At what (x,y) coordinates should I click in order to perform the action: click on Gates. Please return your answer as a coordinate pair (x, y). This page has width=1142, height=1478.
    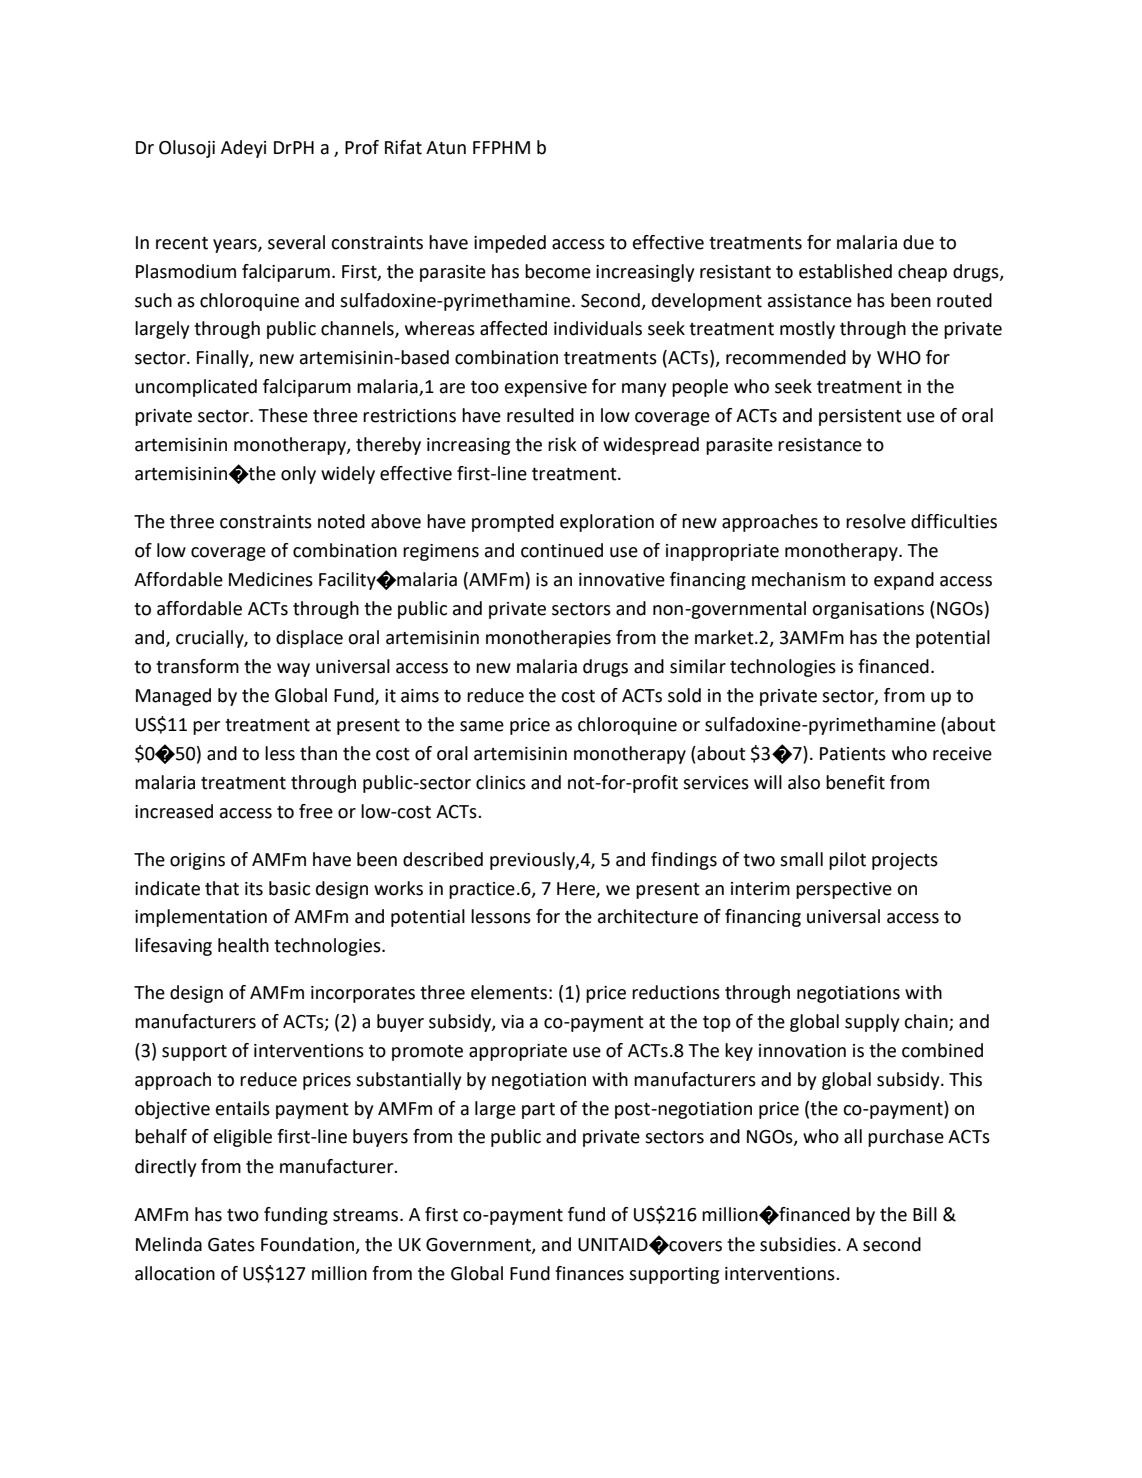
    Looking at the image, I should click on (231, 1245).
